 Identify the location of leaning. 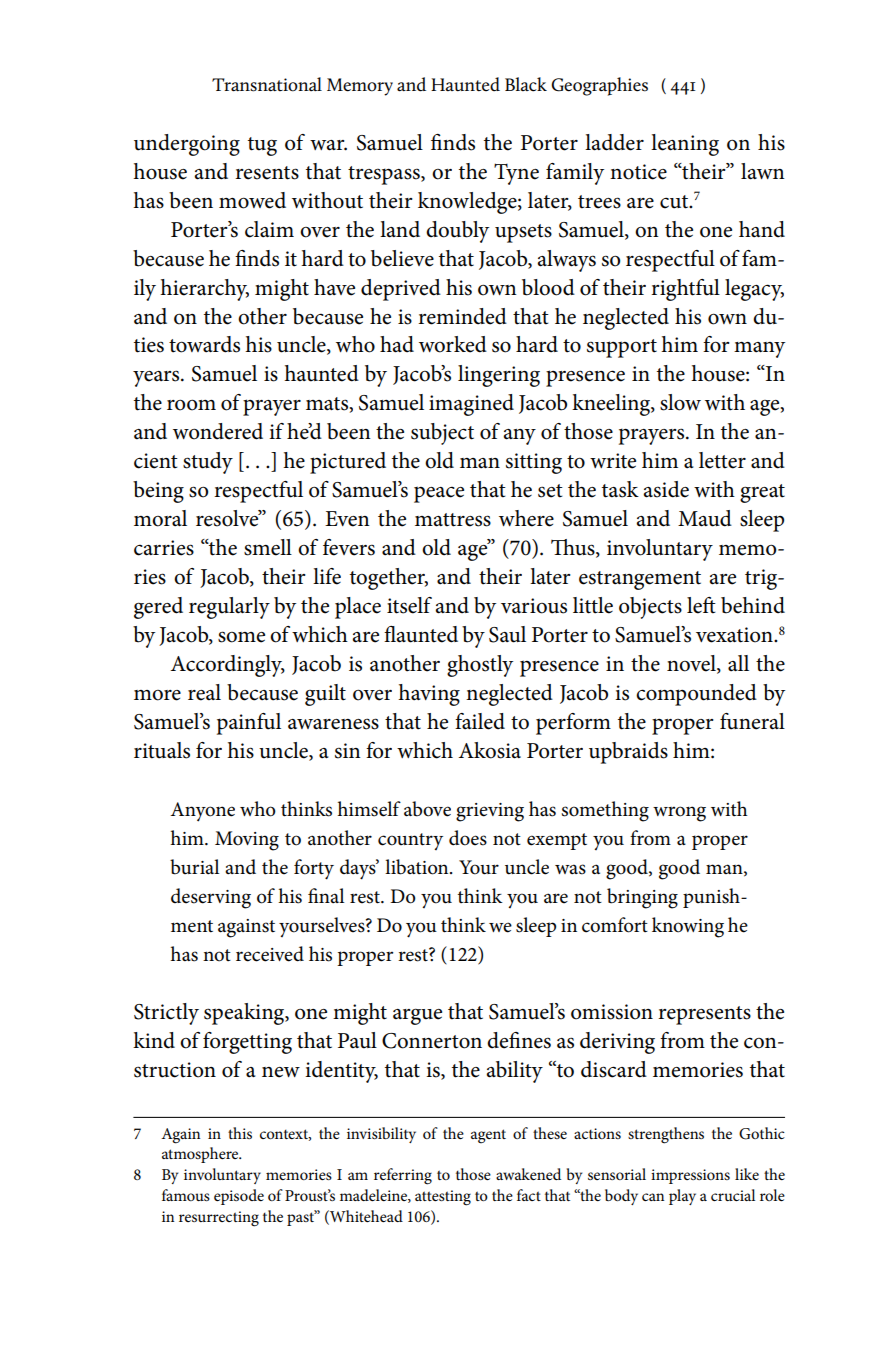
(685, 145).
